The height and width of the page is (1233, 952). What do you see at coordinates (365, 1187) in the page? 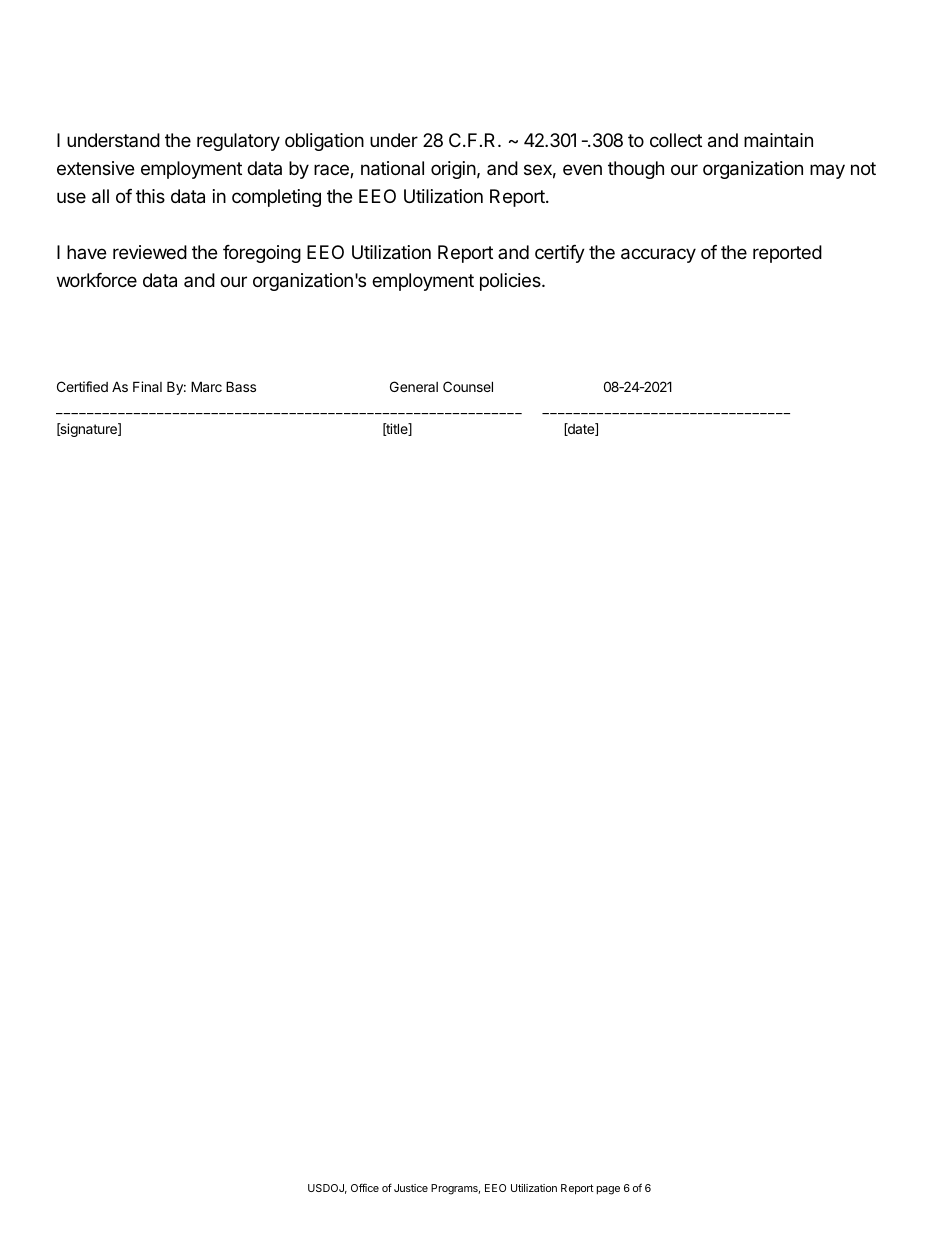
I see `Office` at bounding box center [365, 1187].
